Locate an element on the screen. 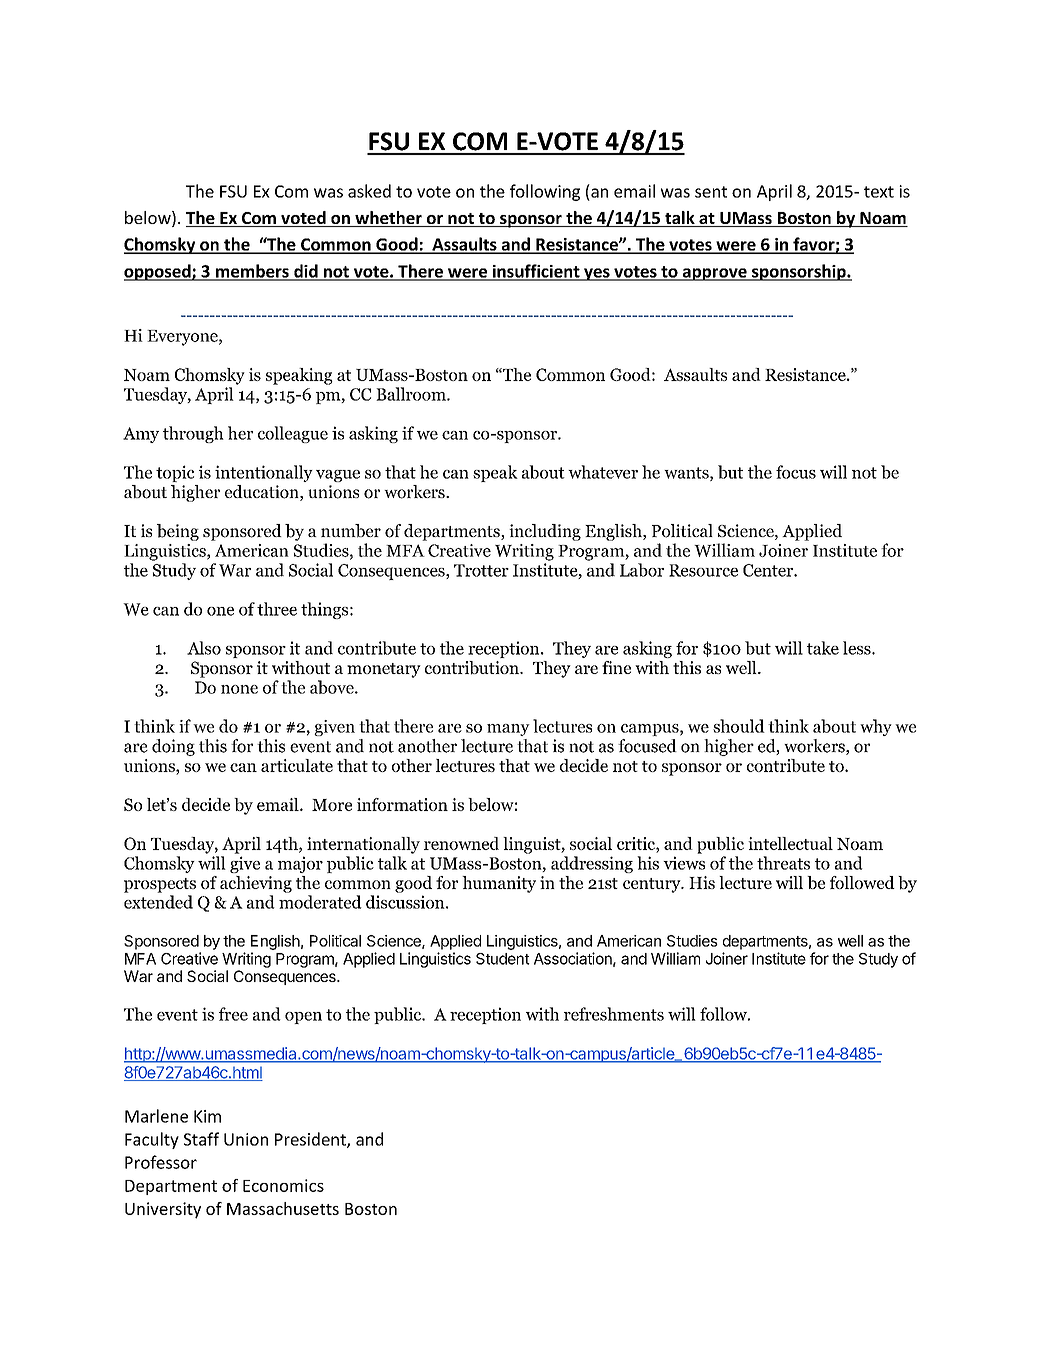 The height and width of the screenshot is (1362, 1052). refreshments is located at coordinates (614, 1014).
